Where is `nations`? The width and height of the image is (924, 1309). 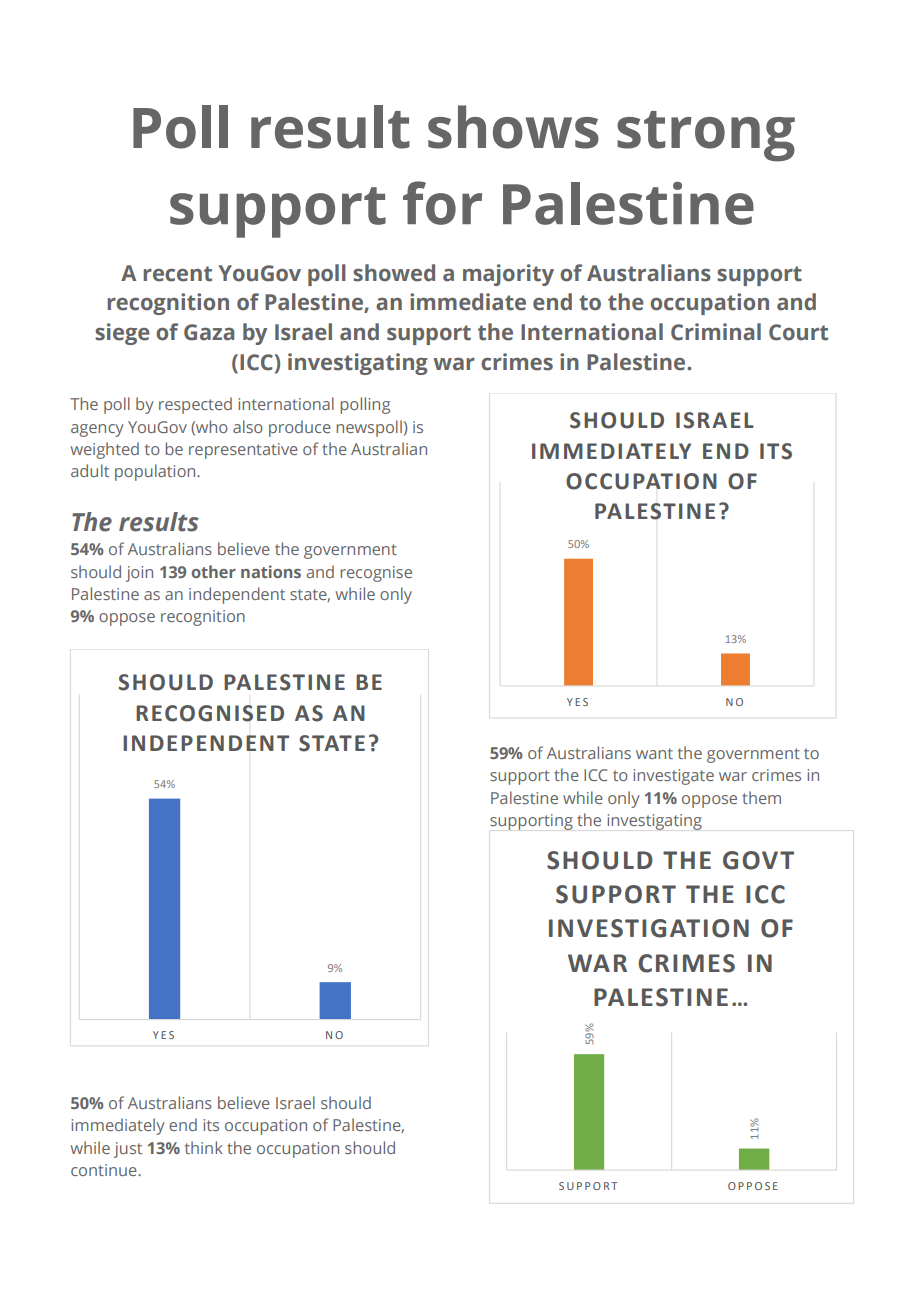 nations is located at coordinates (271, 571).
